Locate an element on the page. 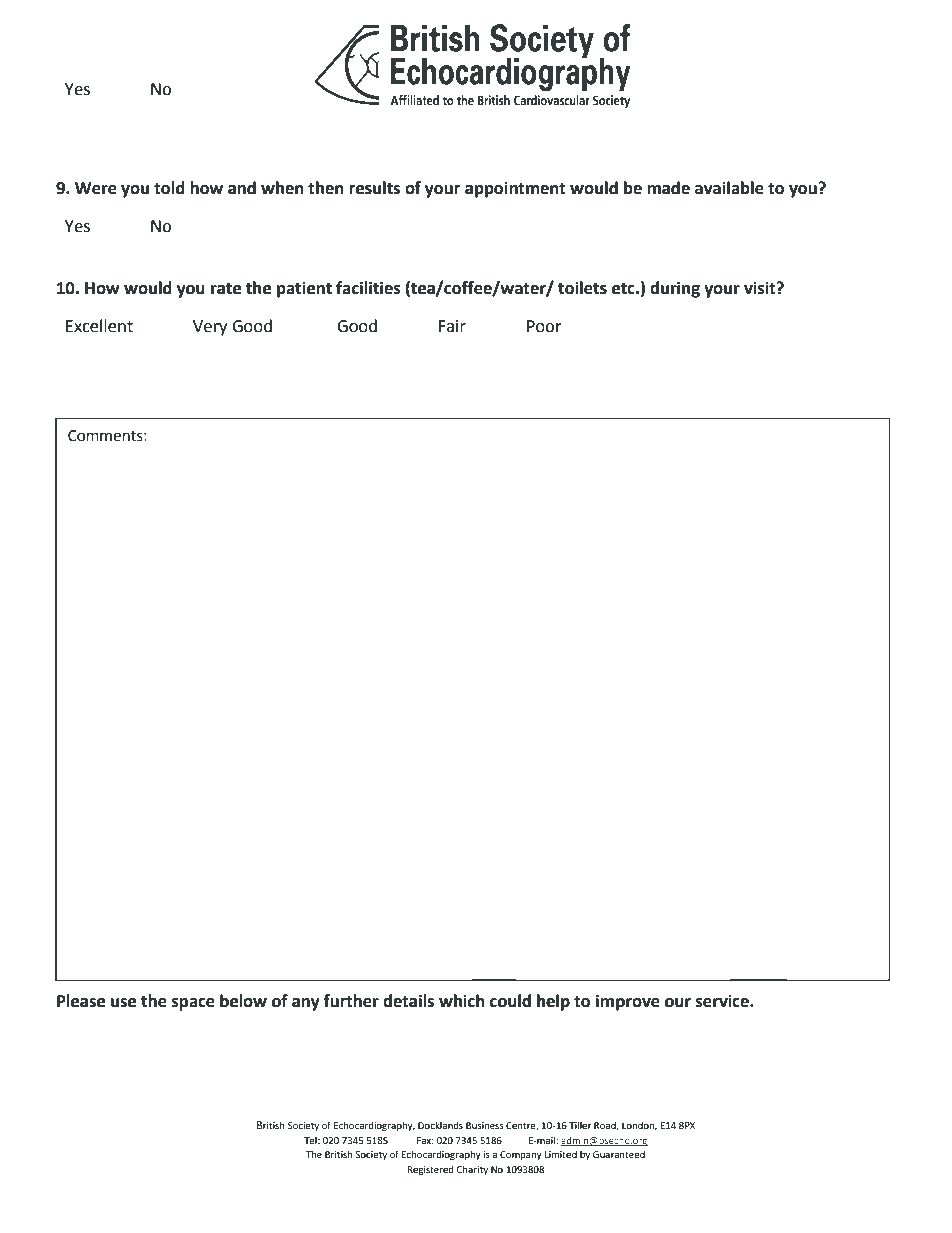  made is located at coordinates (668, 188).
